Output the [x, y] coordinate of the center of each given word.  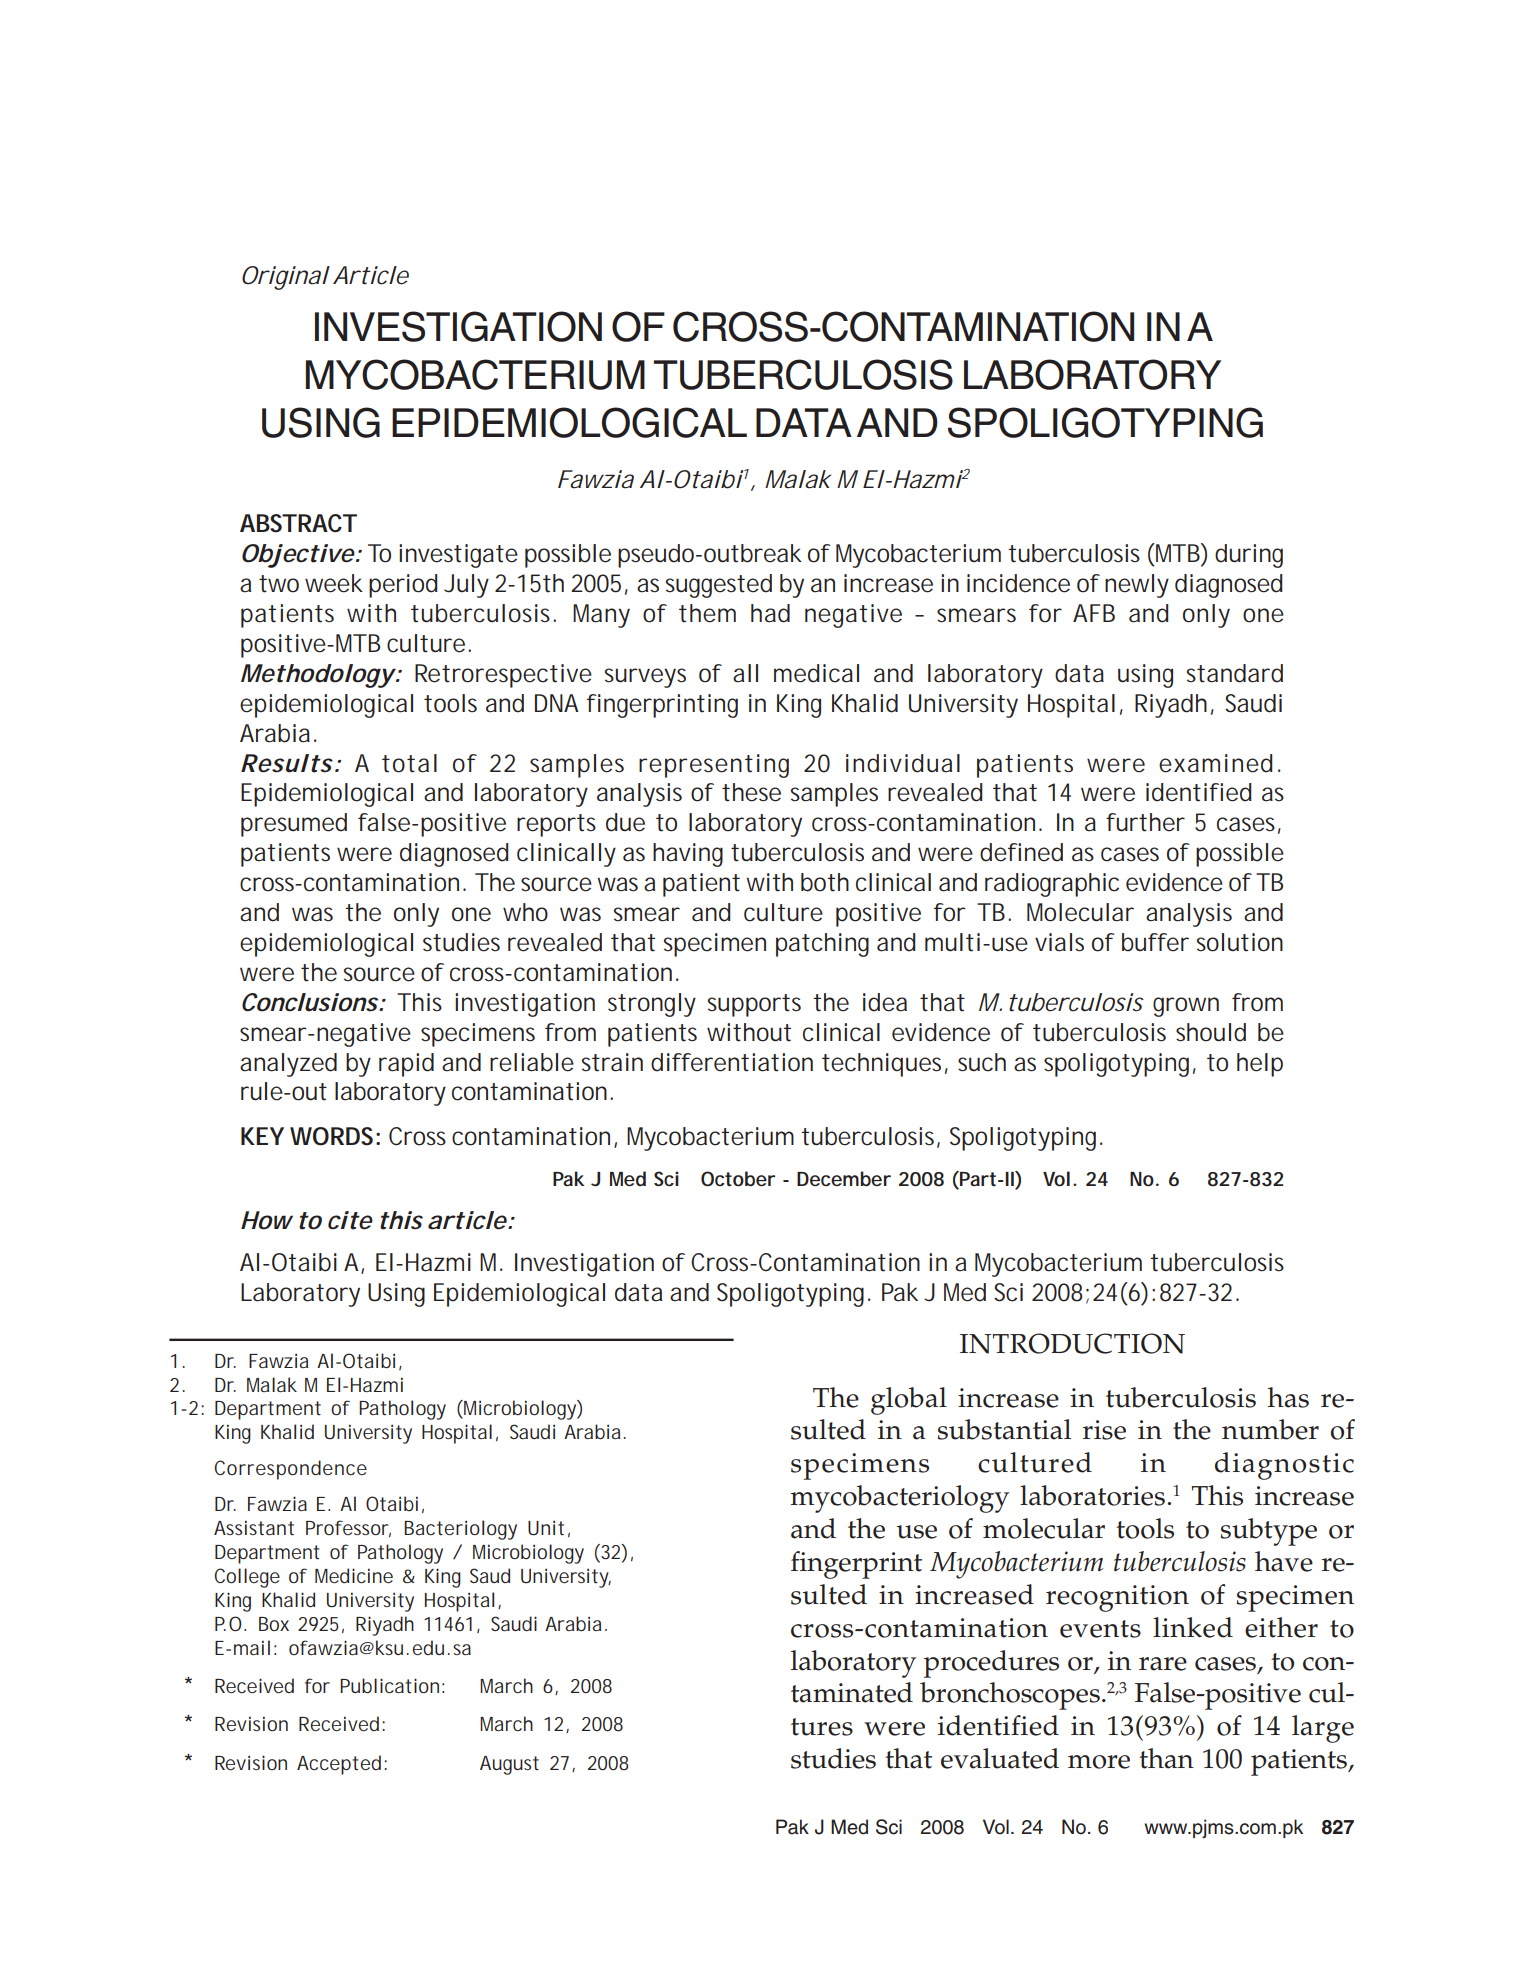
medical [816, 673]
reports [556, 825]
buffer [1155, 942]
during [1249, 556]
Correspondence [291, 1470]
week [333, 583]
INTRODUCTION [1072, 1343]
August [509, 1765]
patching [822, 945]
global [909, 1401]
